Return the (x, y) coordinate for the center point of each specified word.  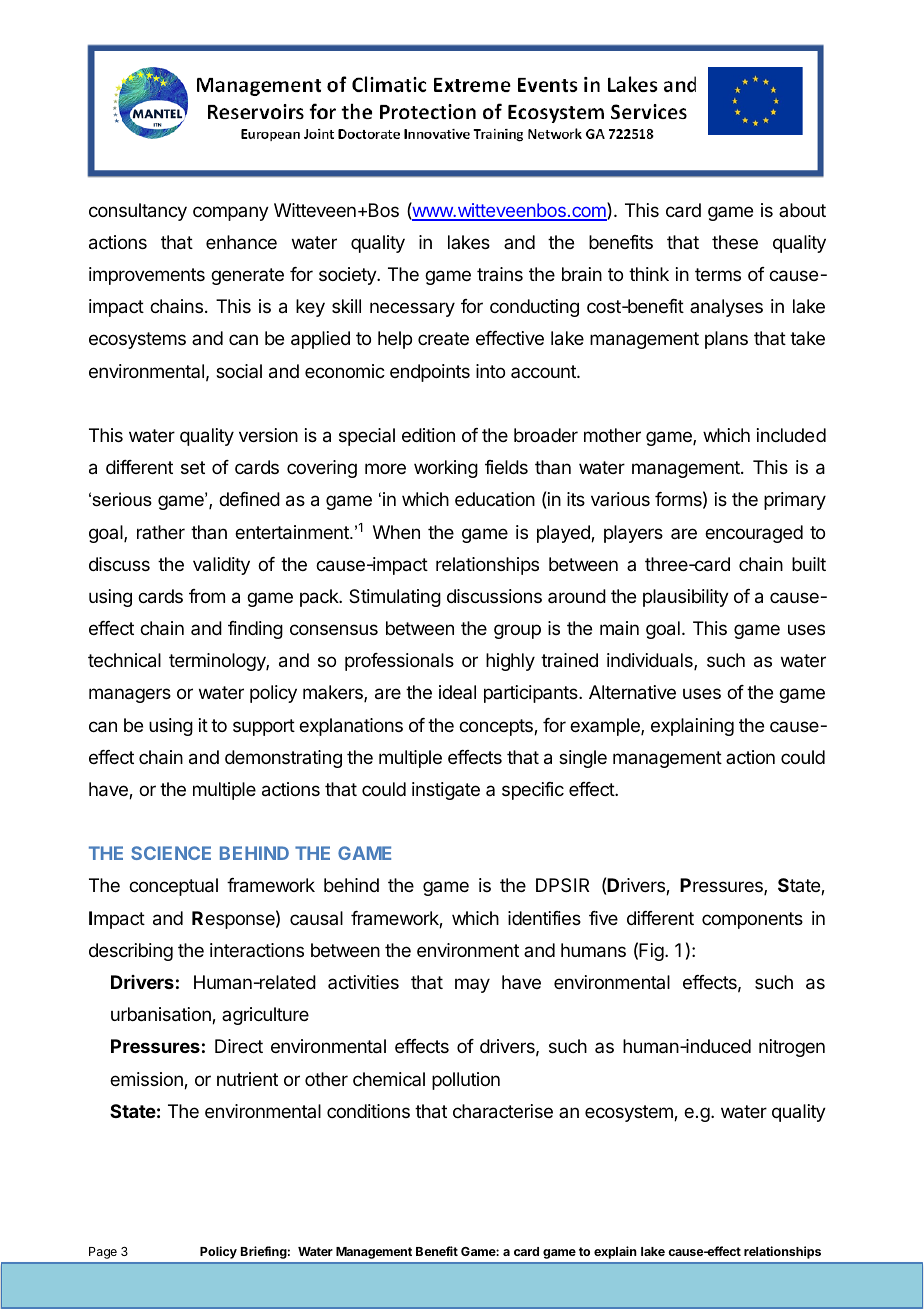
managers (130, 695)
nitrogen (792, 1048)
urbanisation (162, 1015)
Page (103, 1253)
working (446, 469)
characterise (503, 1111)
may (472, 985)
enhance (241, 242)
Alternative (632, 692)
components (752, 920)
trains (500, 274)
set (193, 467)
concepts (497, 727)
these (735, 242)
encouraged (754, 534)
